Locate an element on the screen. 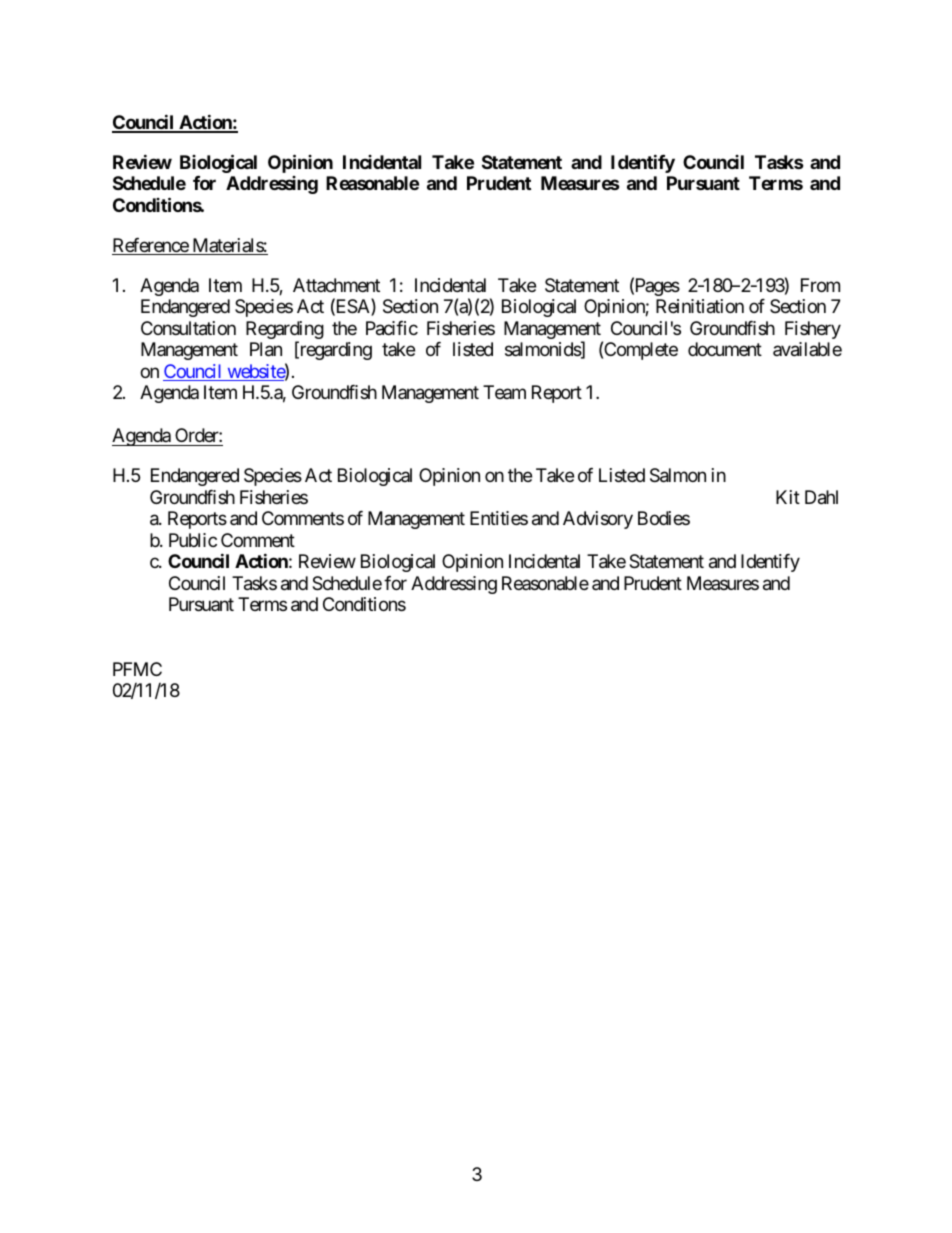 The height and width of the screenshot is (1233, 952). Consultation is located at coordinates (188, 328).
